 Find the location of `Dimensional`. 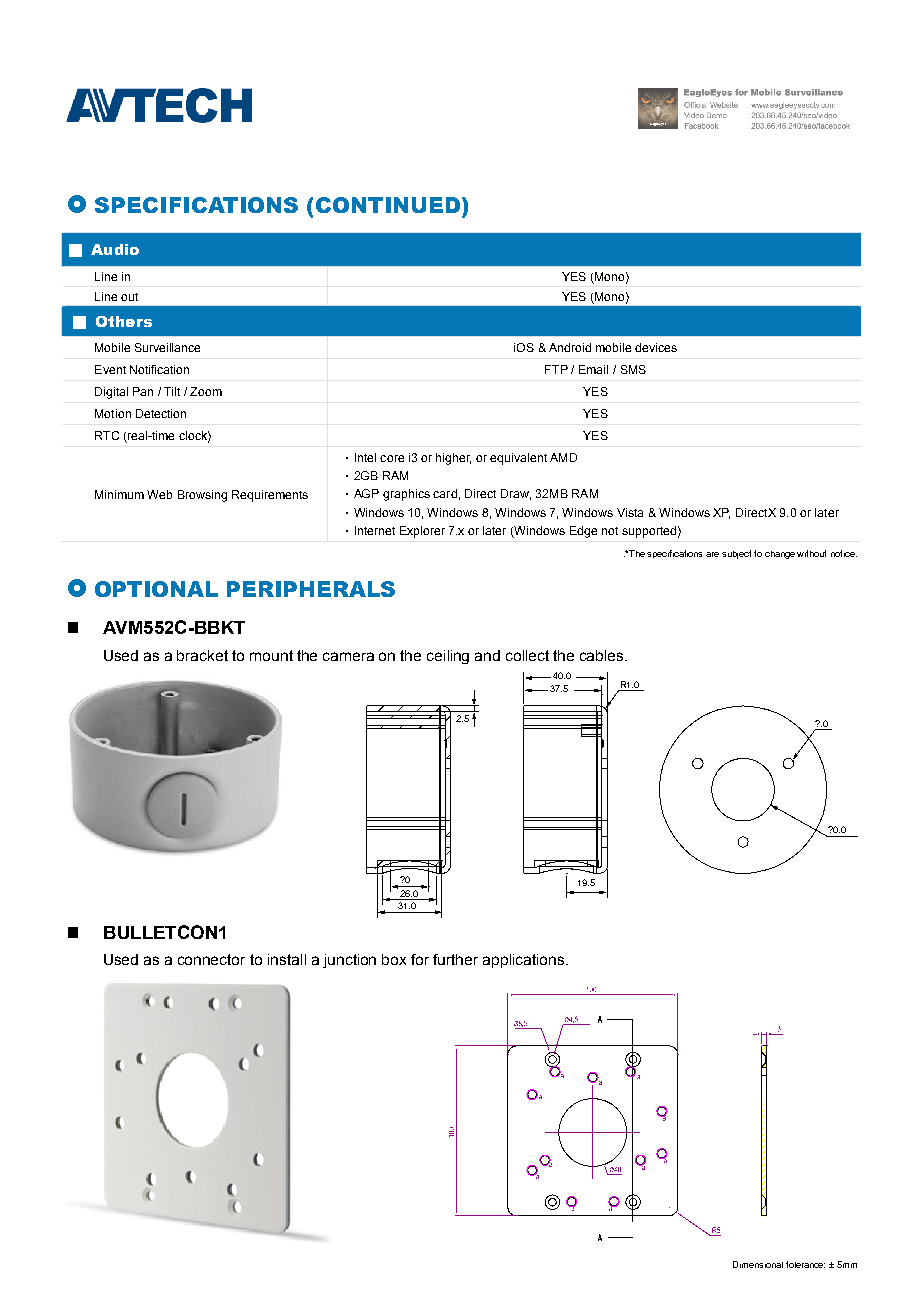

Dimensional is located at coordinates (758, 1264).
